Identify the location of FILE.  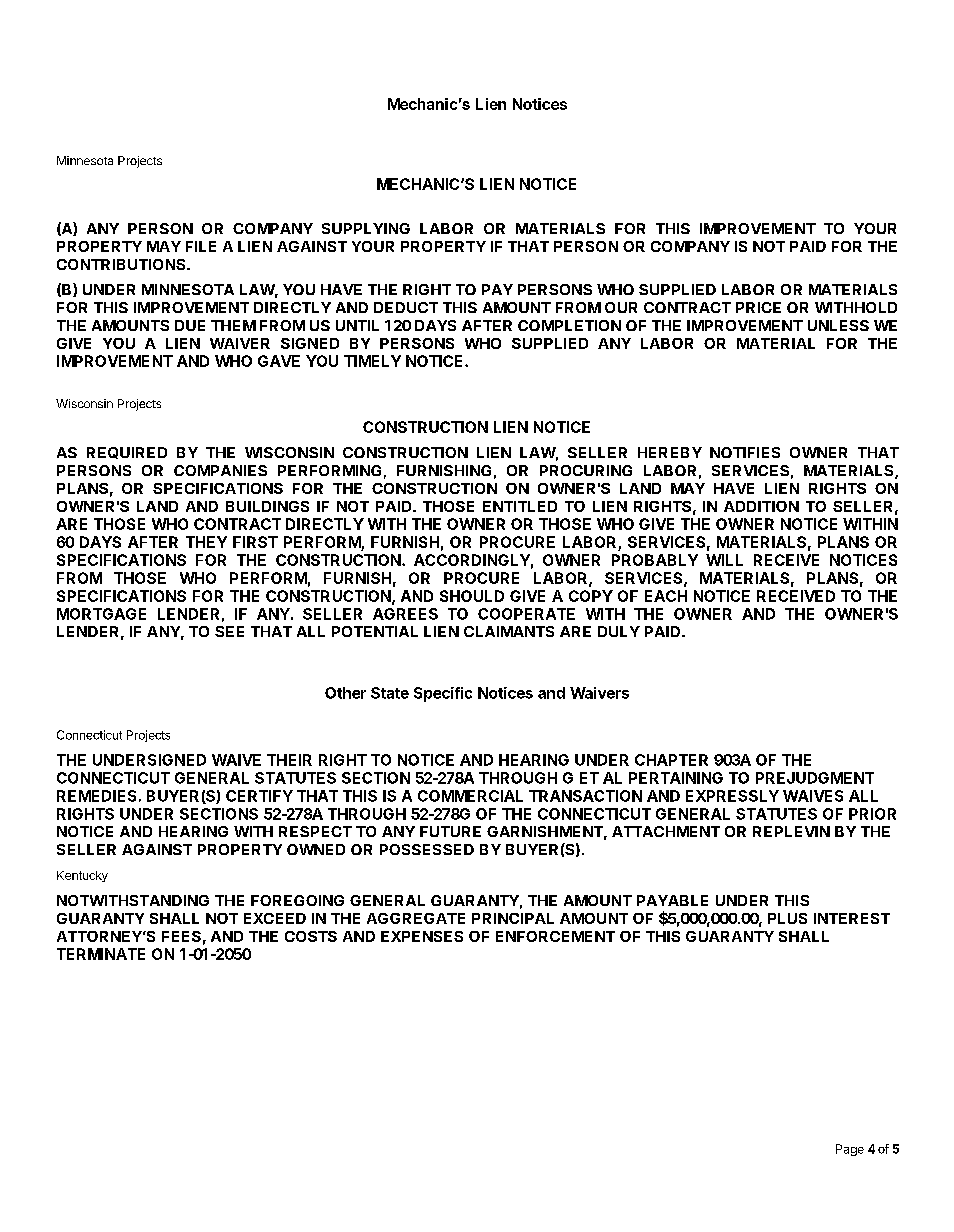
(201, 246).
